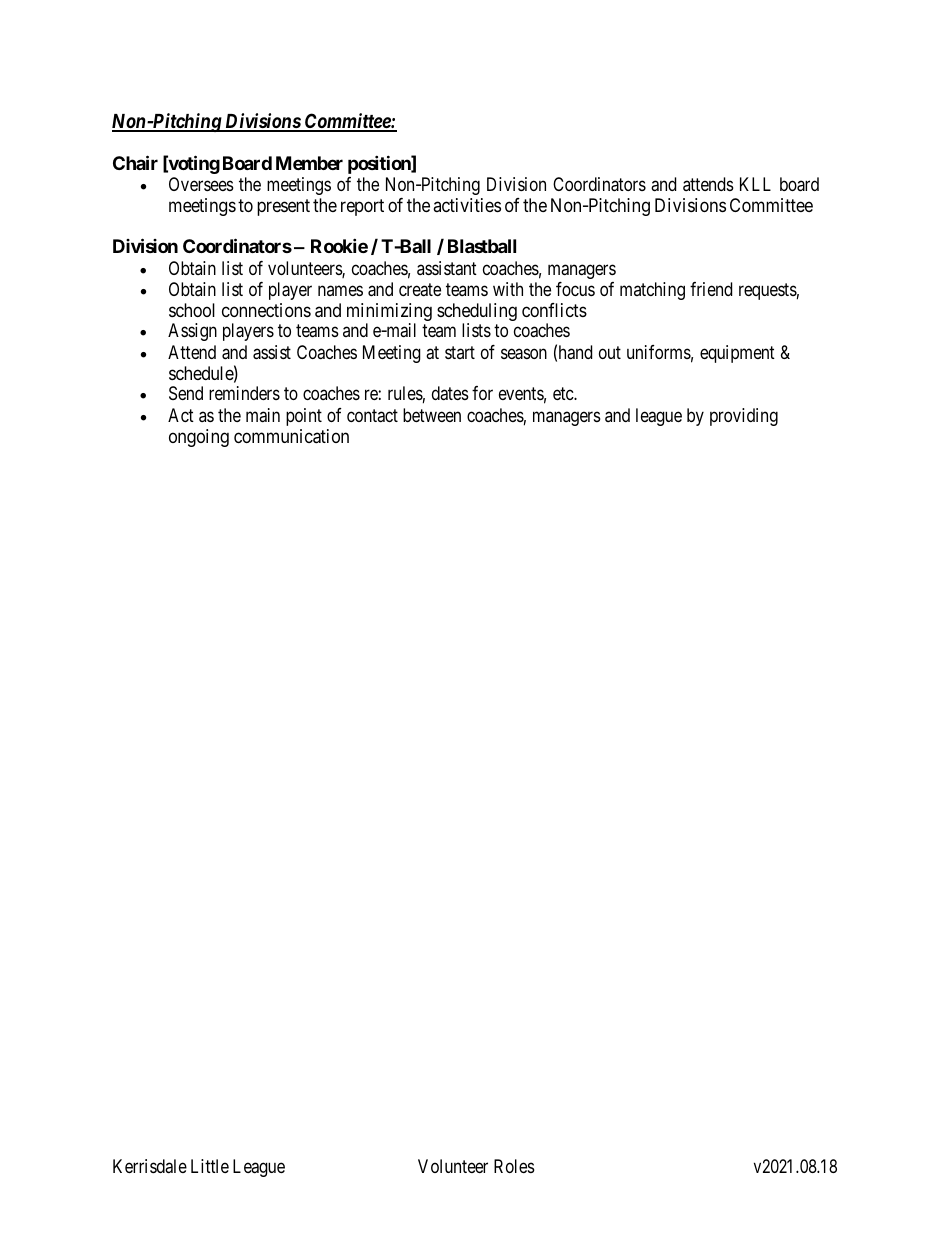  I want to click on providing, so click(744, 417).
